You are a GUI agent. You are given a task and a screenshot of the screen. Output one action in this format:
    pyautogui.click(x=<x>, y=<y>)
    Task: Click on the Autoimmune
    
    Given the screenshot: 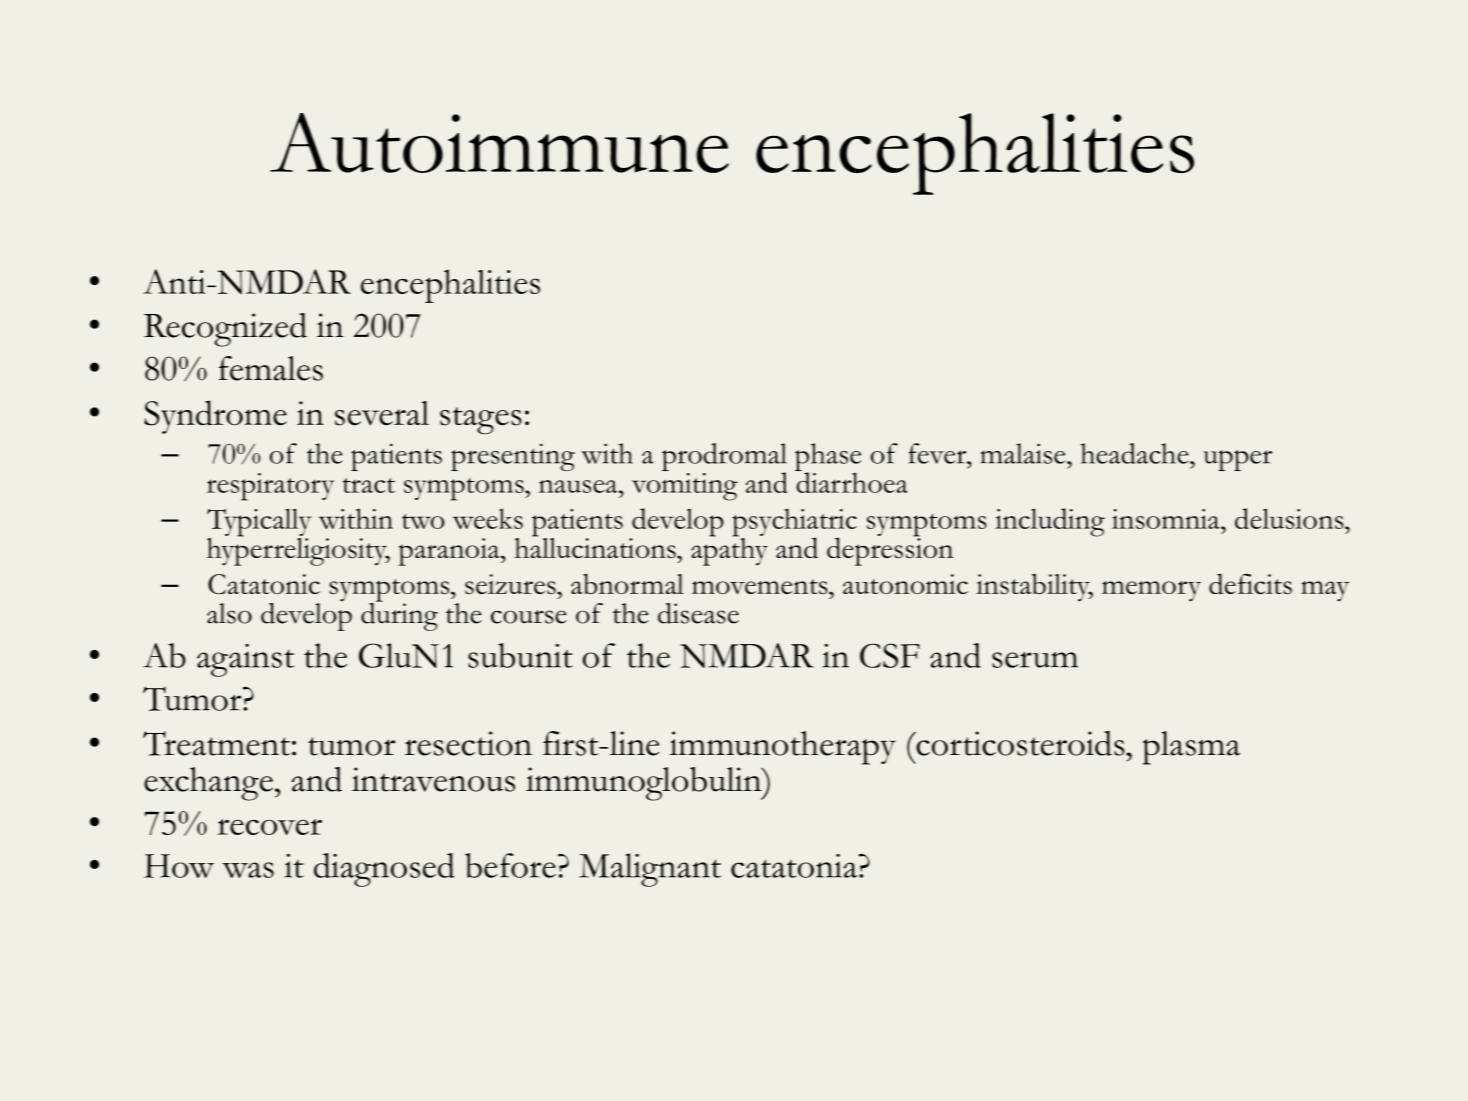 What is the action you would take?
    pyautogui.click(x=499, y=143)
